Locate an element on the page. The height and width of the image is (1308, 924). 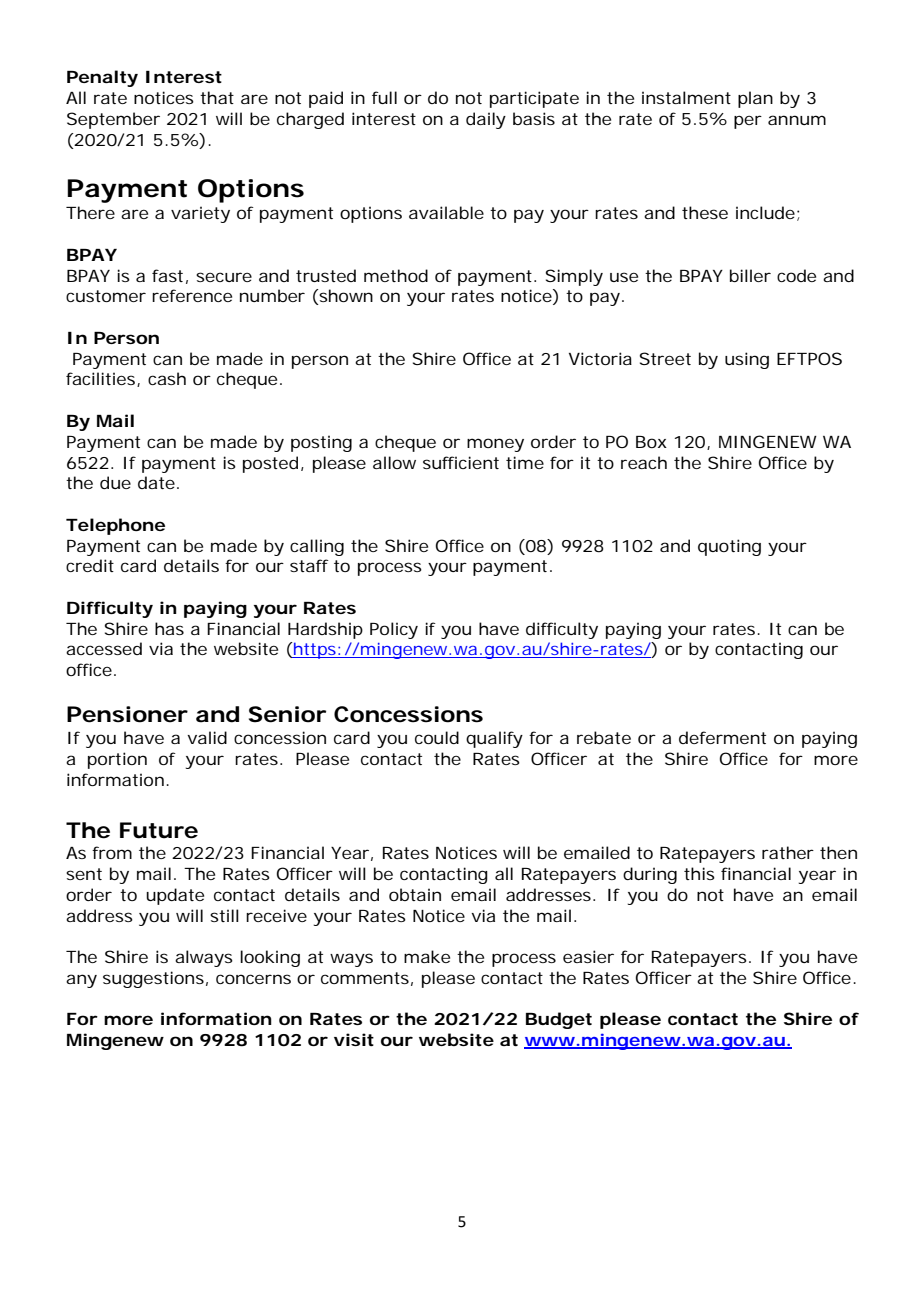
suggestions is located at coordinates (155, 979).
